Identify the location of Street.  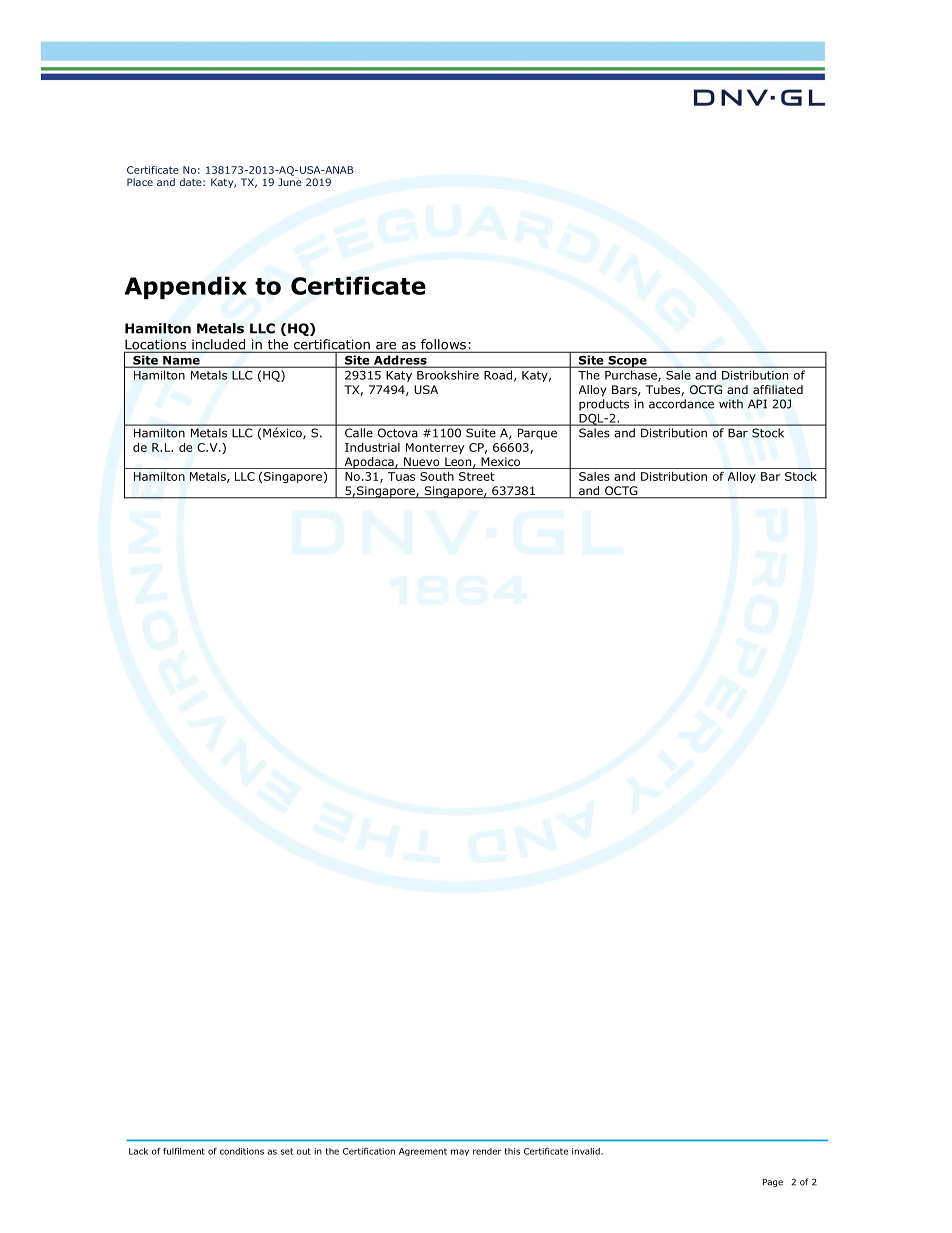
(477, 476).
